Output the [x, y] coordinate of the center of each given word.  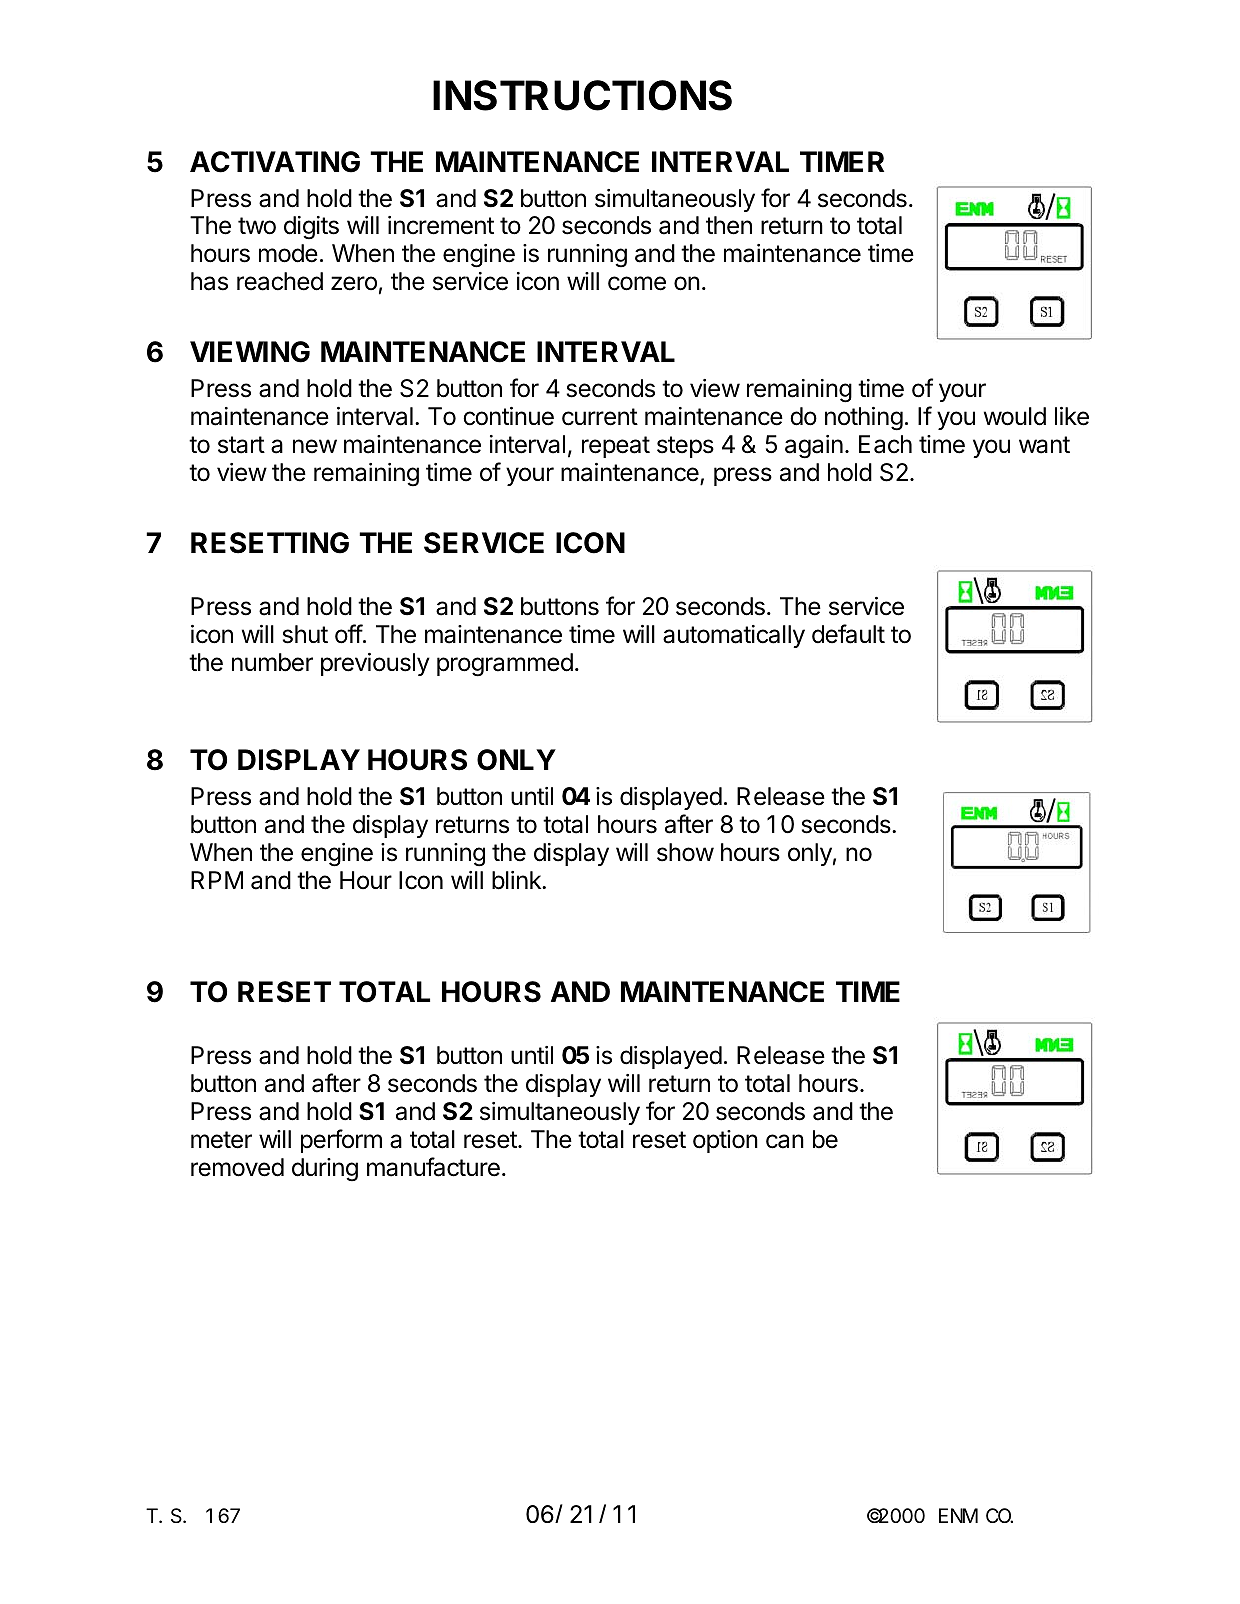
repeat [616, 447]
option [725, 1141]
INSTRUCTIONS [582, 95]
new [315, 446]
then [729, 225]
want [1044, 445]
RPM [217, 880]
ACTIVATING [275, 162]
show [685, 852]
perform [341, 1141]
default [848, 634]
